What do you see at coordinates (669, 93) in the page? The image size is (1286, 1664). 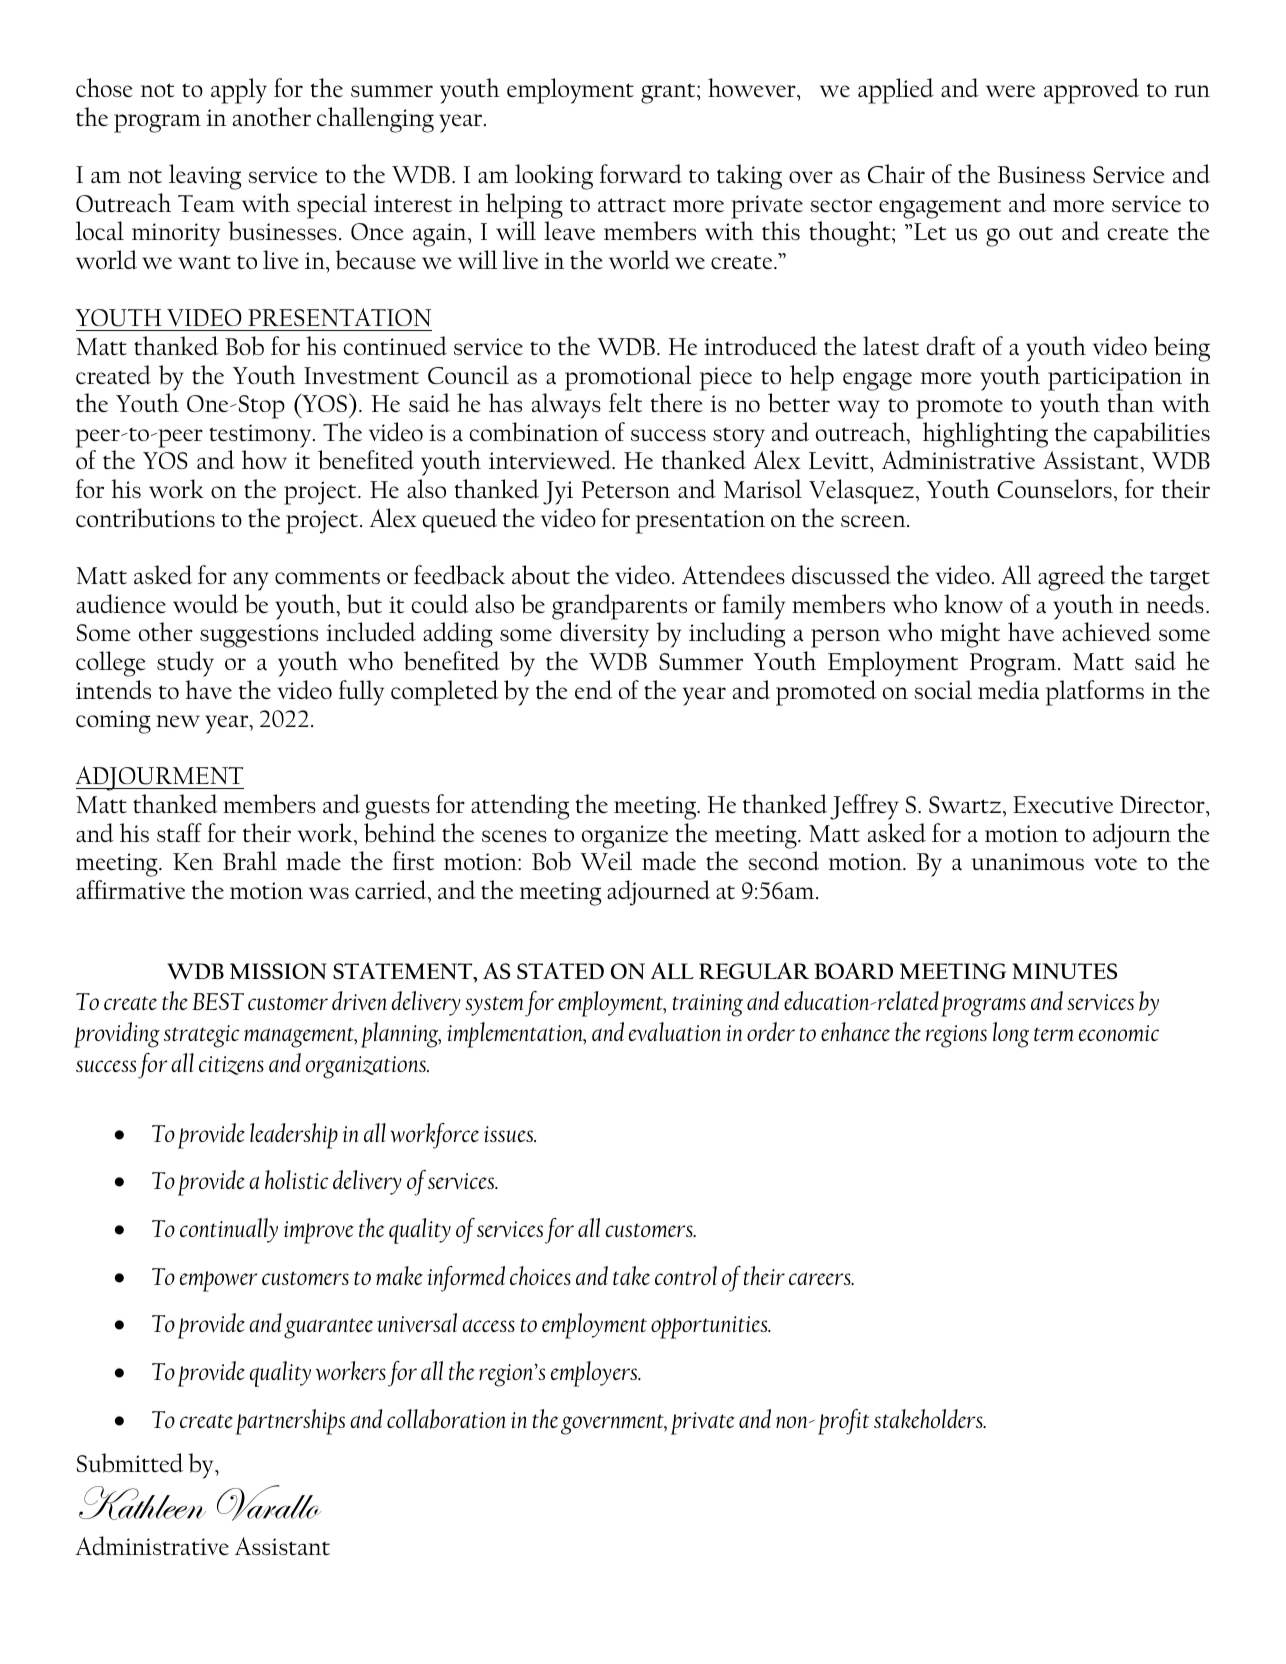 I see `grant` at bounding box center [669, 93].
